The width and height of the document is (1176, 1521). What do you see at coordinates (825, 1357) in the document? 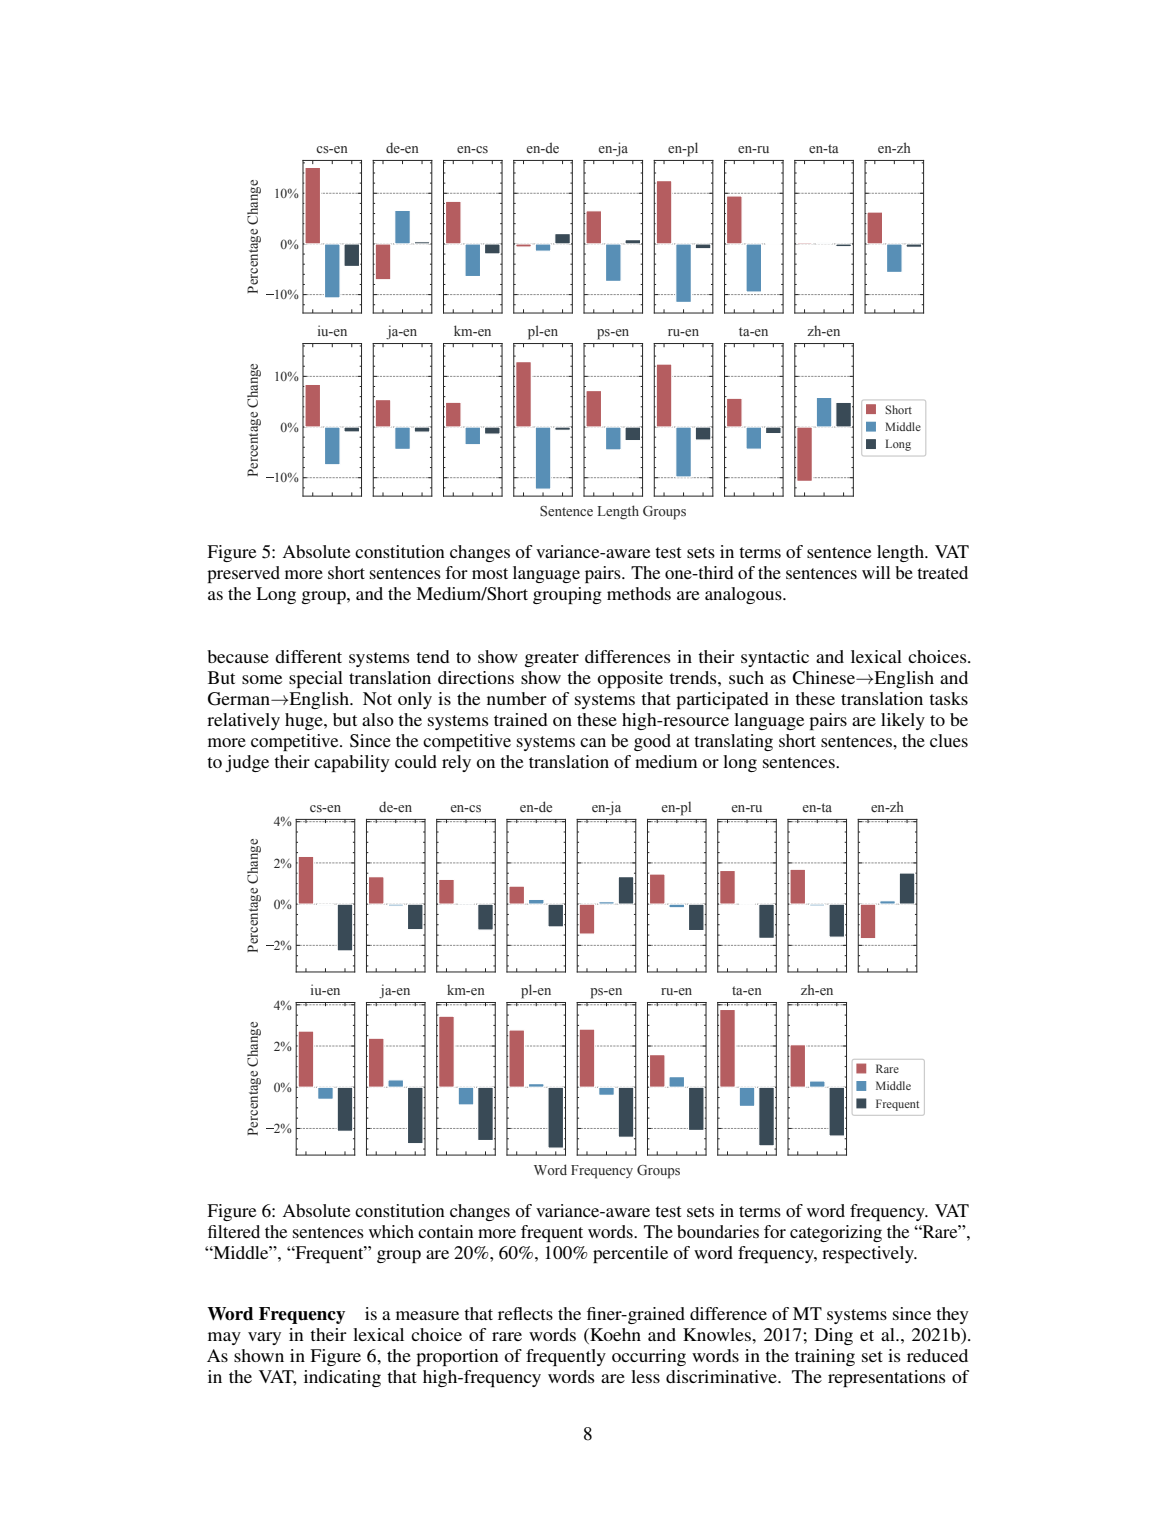
I see `training` at bounding box center [825, 1357].
